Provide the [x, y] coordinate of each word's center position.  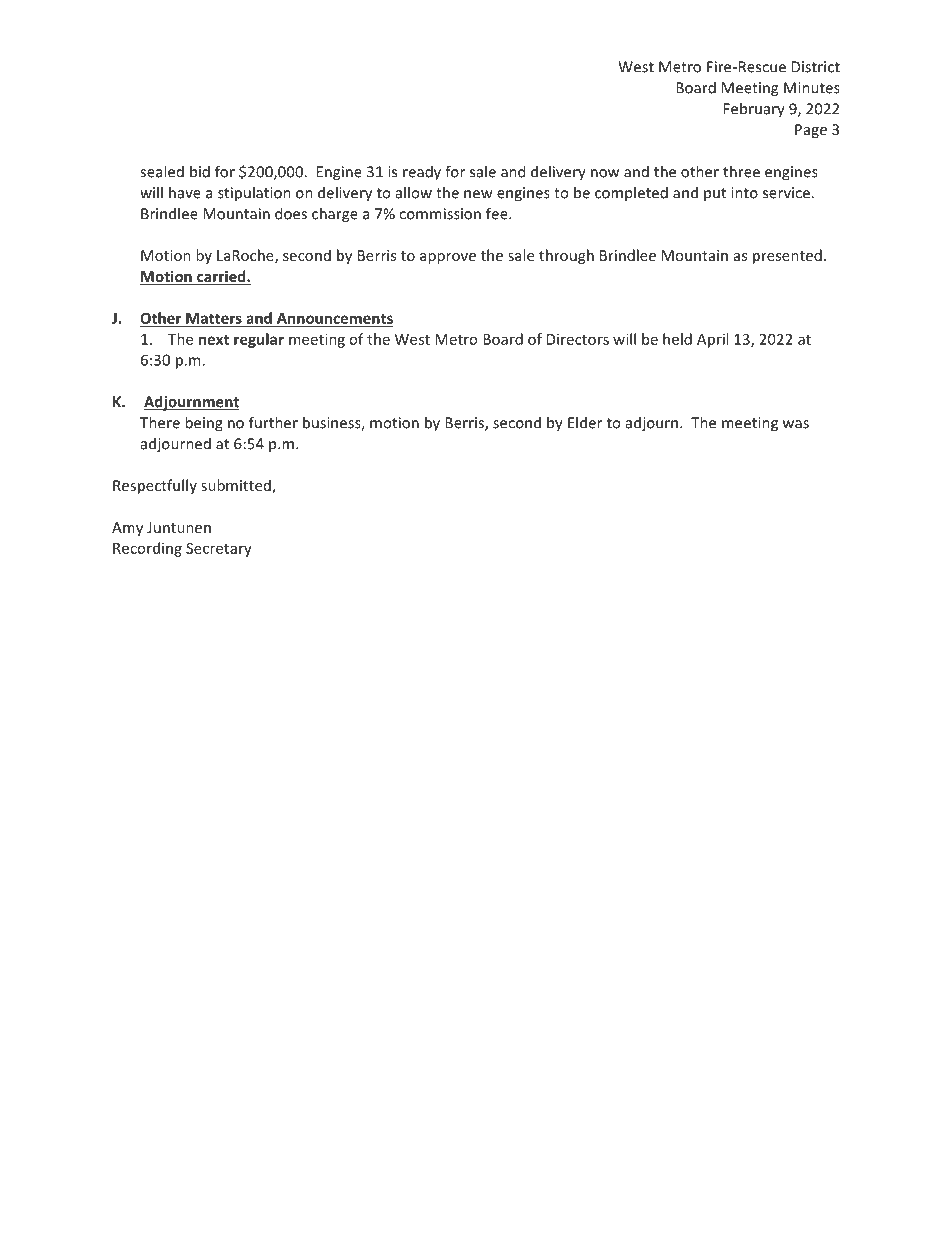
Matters [214, 319]
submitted [237, 486]
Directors [578, 339]
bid [200, 171]
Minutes [812, 88]
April [712, 340]
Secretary [219, 550]
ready [422, 173]
